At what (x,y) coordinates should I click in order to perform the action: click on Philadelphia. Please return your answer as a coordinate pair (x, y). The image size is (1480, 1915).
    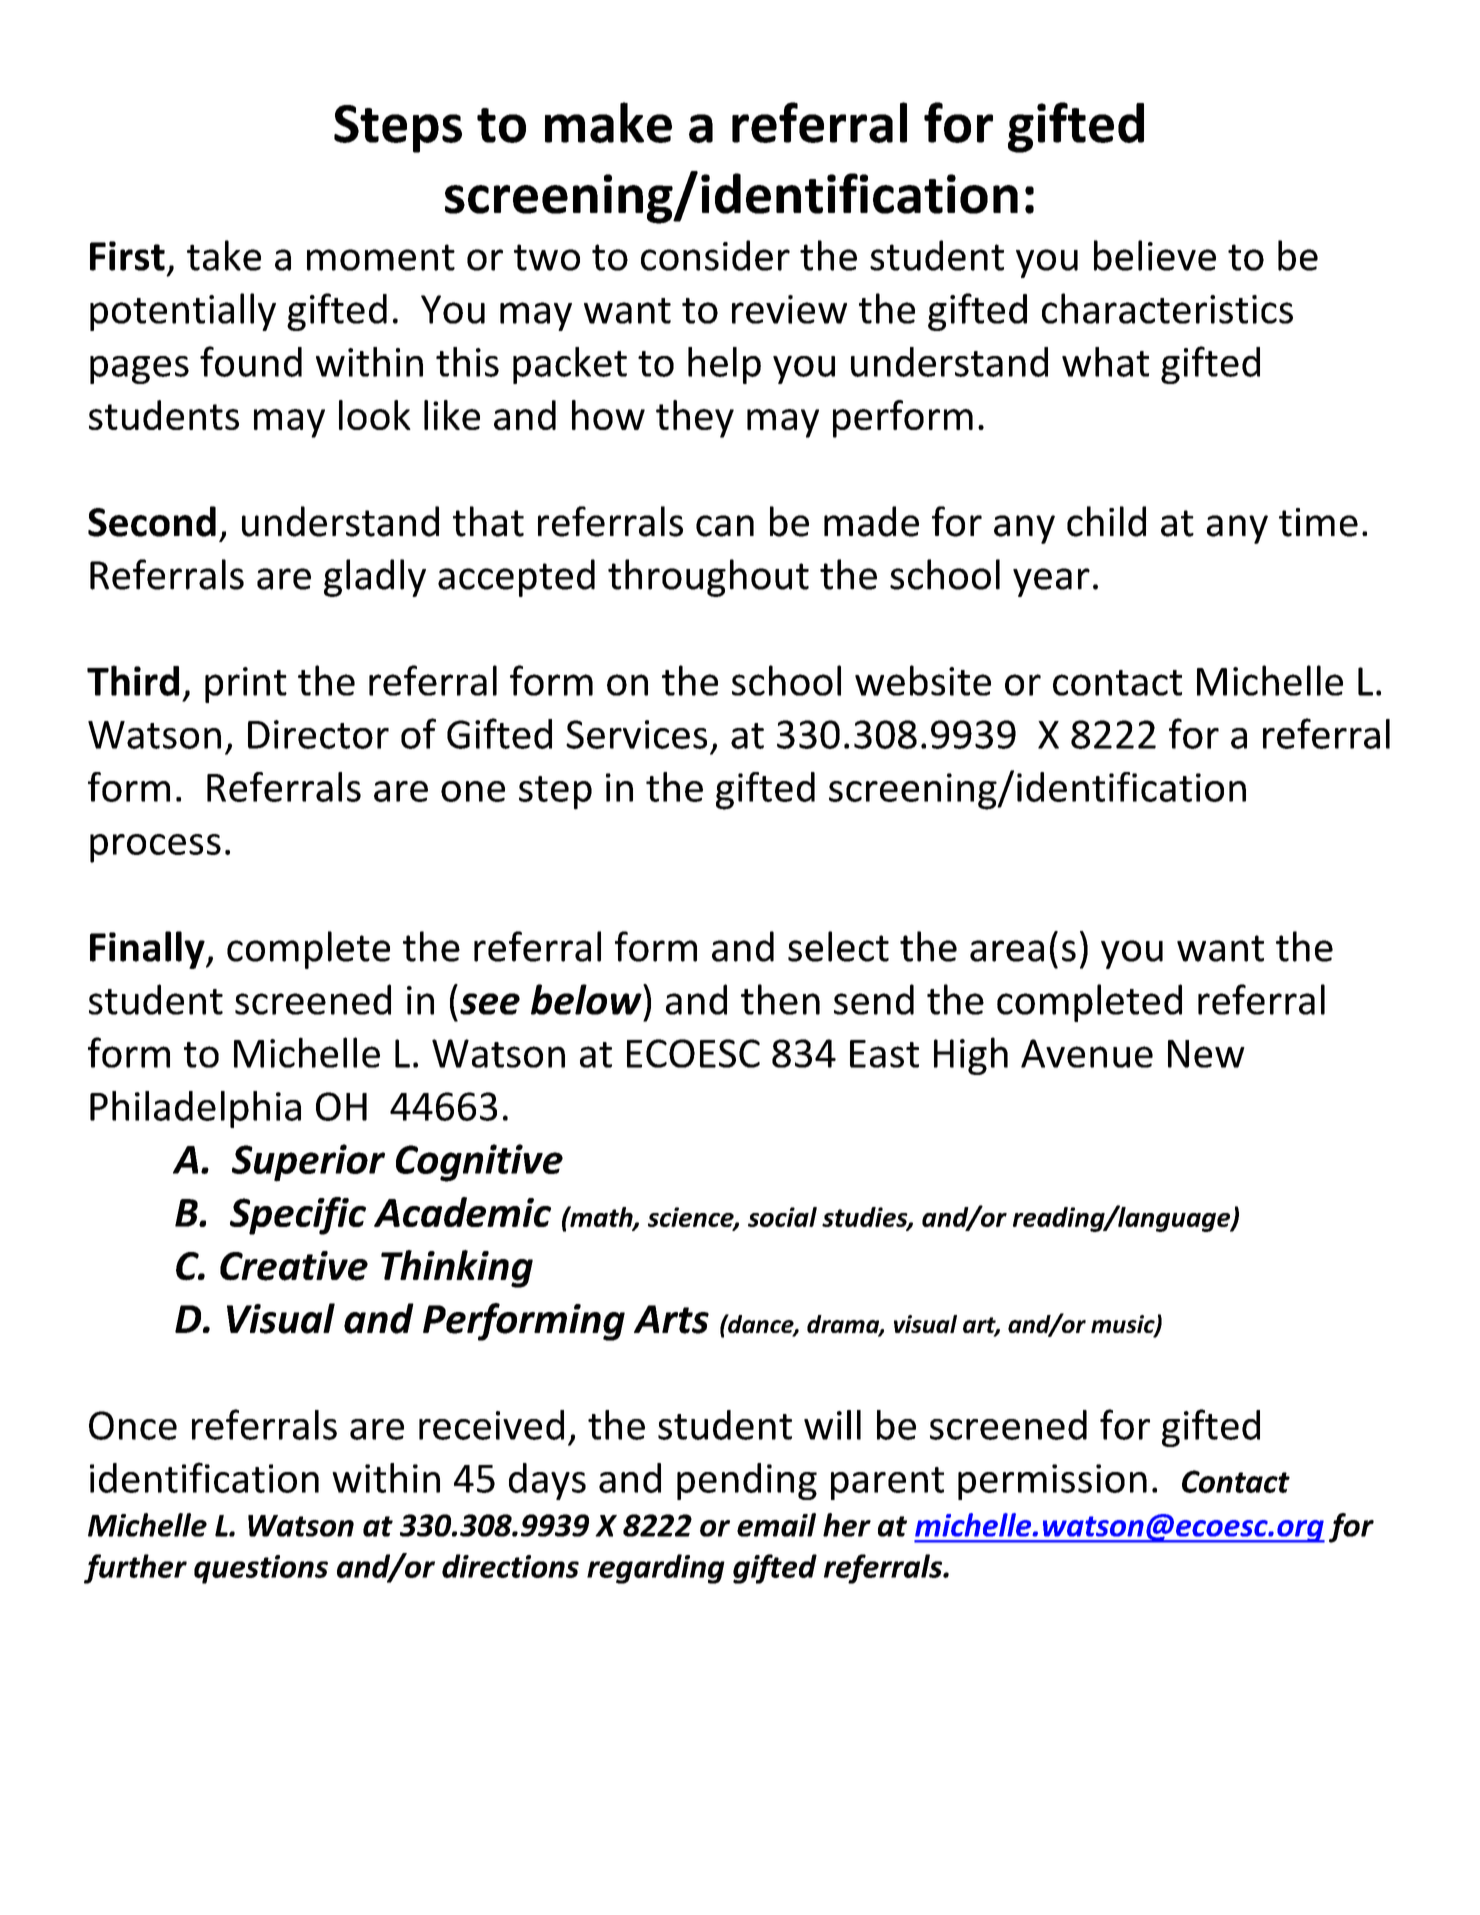
    Looking at the image, I should click on (195, 1109).
